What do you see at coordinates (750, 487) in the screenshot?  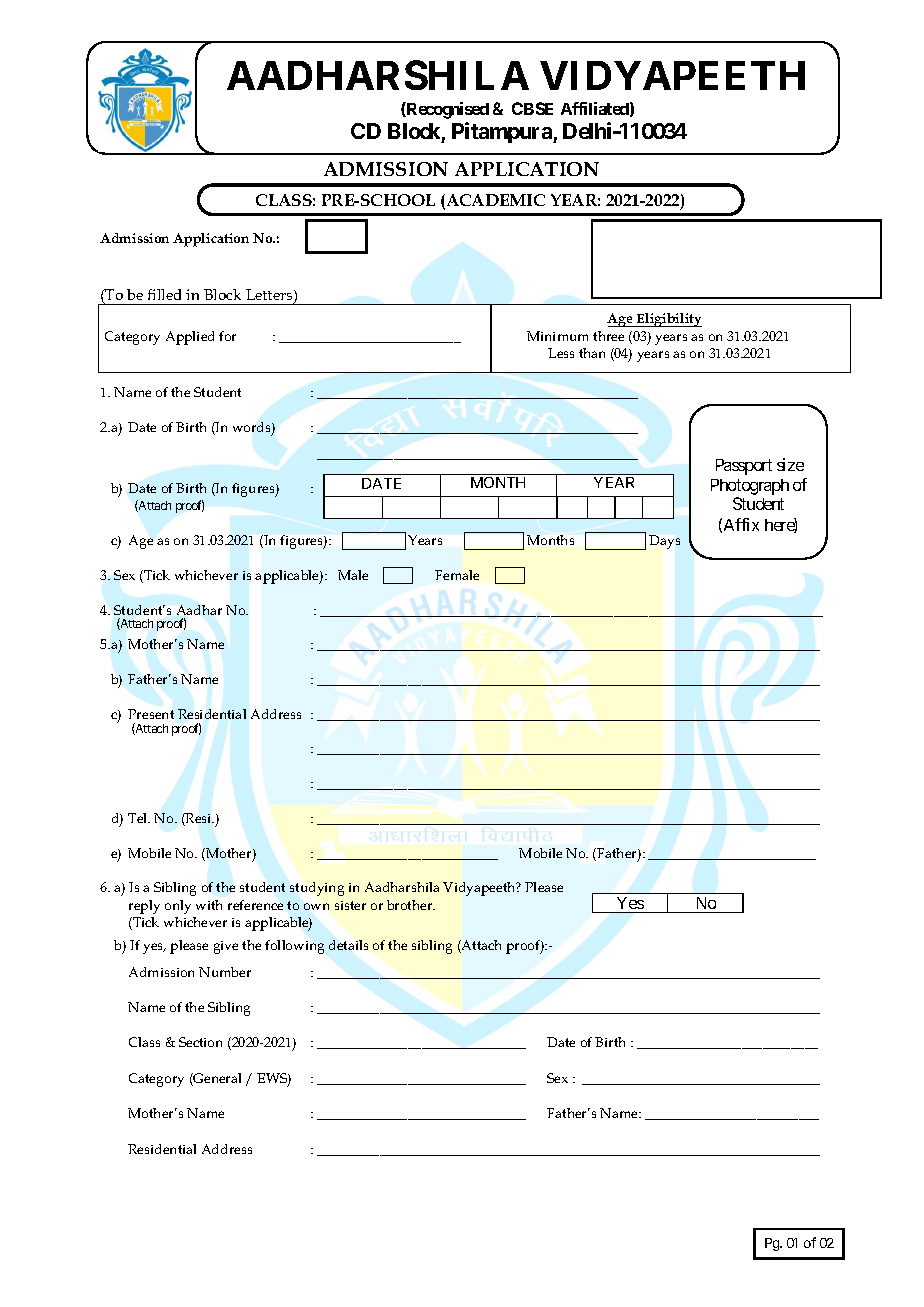 I see `Photograph` at bounding box center [750, 487].
